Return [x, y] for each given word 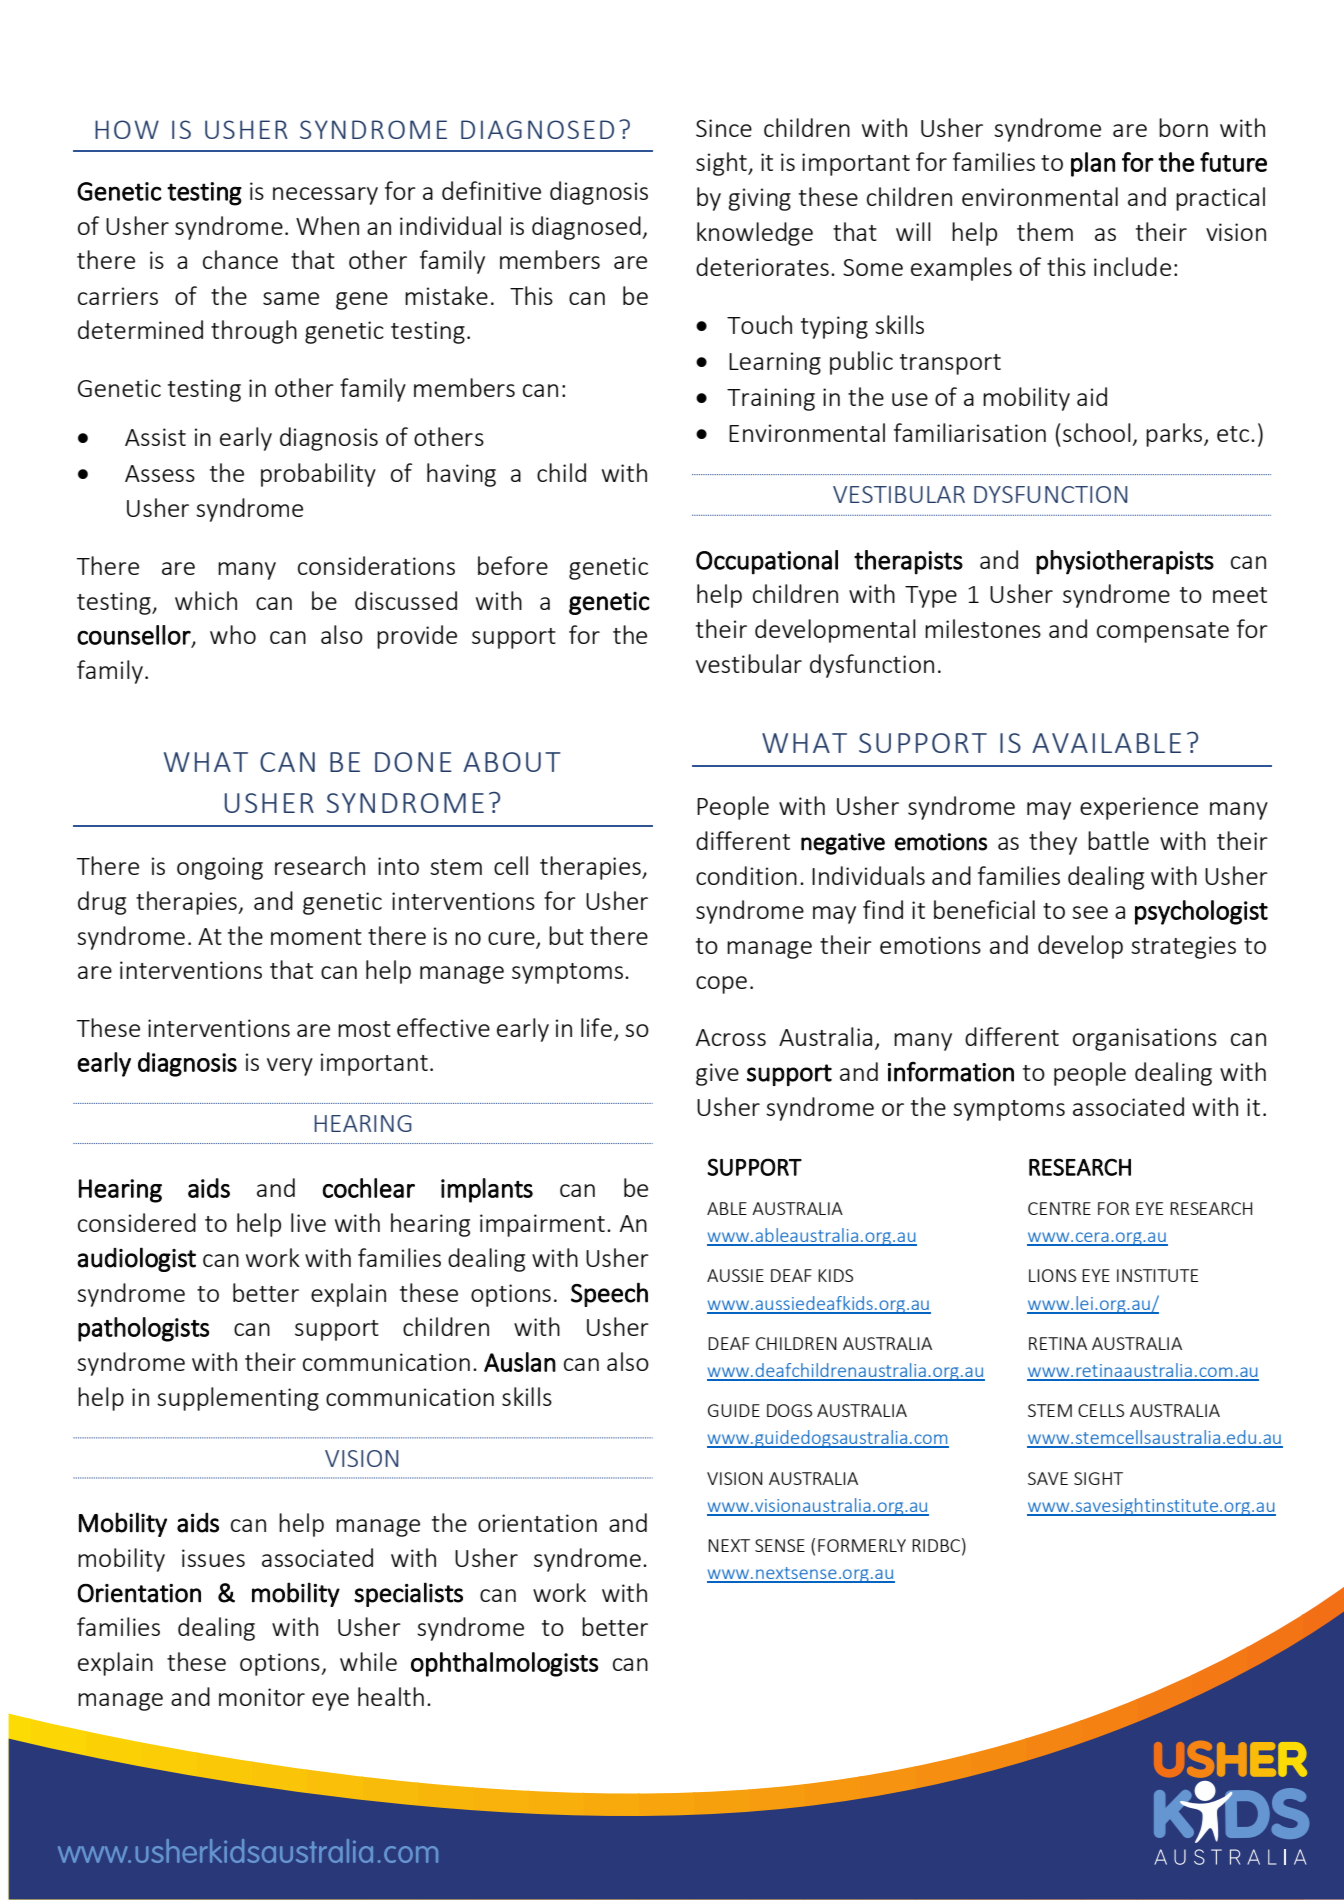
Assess [160, 473]
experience [1139, 808]
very [290, 1067]
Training [771, 399]
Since [724, 128]
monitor [262, 1697]
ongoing [220, 868]
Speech [609, 1294]
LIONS [1052, 1275]
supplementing [238, 1399]
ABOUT [512, 762]
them [1045, 231]
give [717, 1074]
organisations [1145, 1039]
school [1097, 432]
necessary [325, 196]
